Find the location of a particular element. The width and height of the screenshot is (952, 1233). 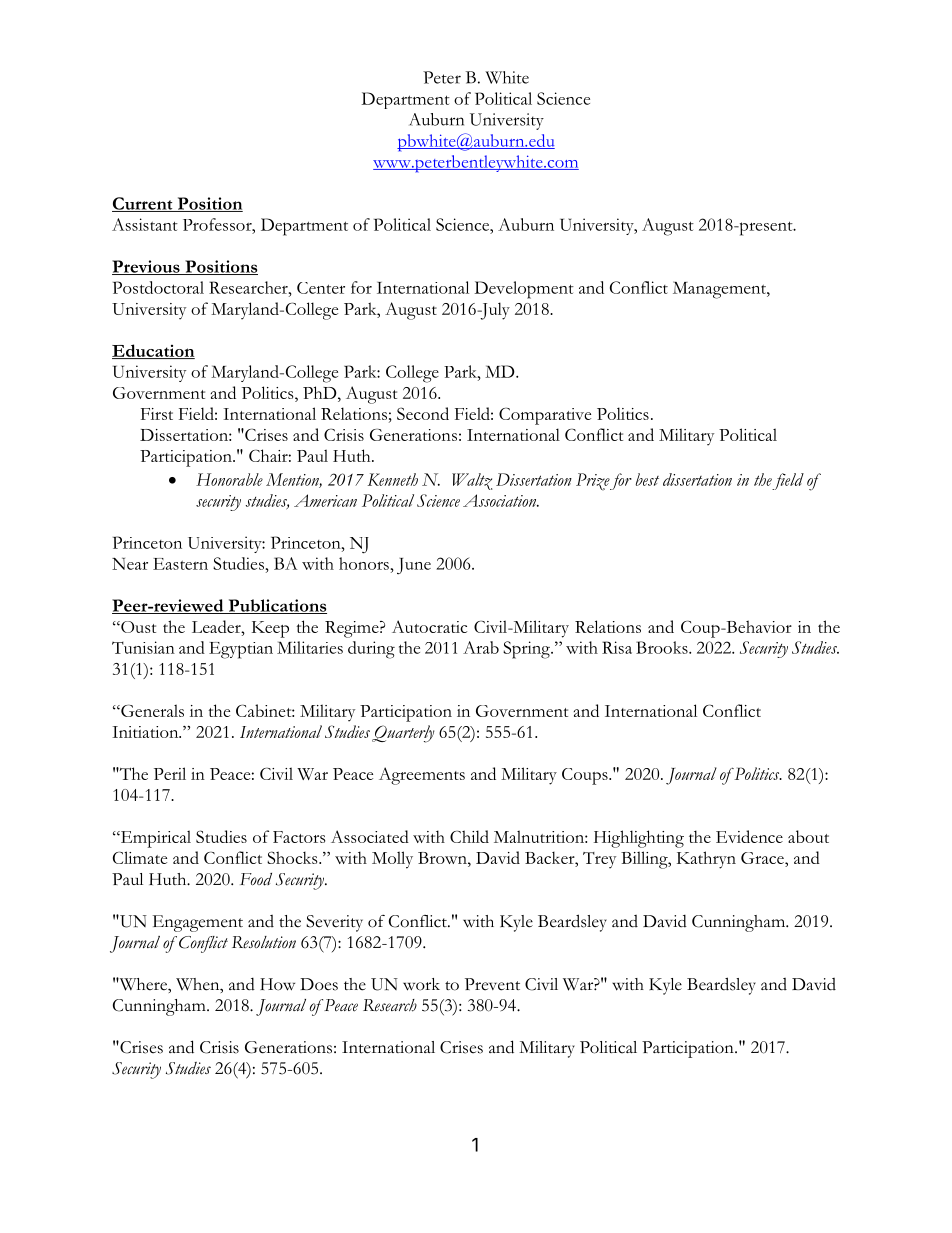

Resolution is located at coordinates (264, 942).
